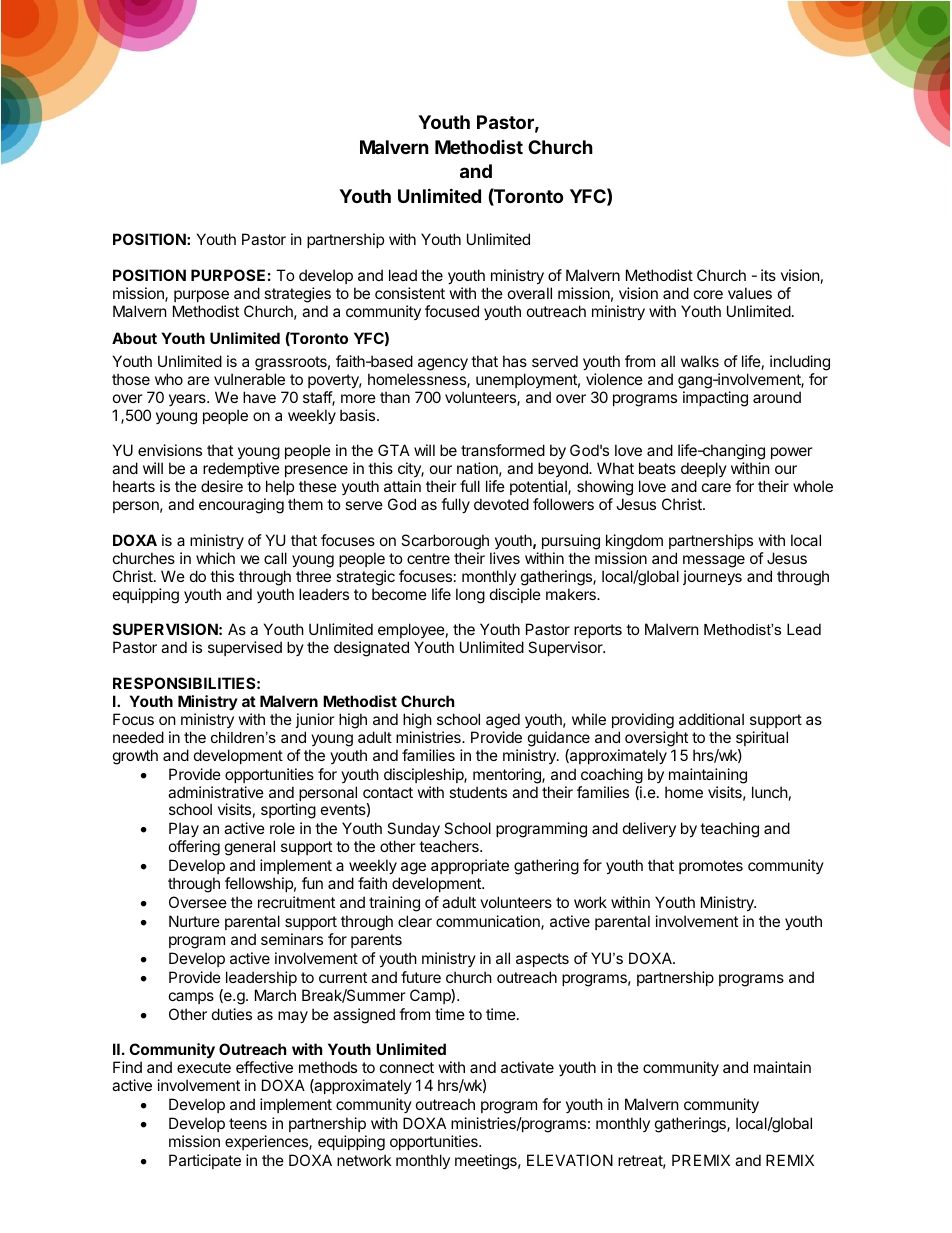 The height and width of the document is (1233, 952). What do you see at coordinates (716, 487) in the document?
I see `care` at bounding box center [716, 487].
